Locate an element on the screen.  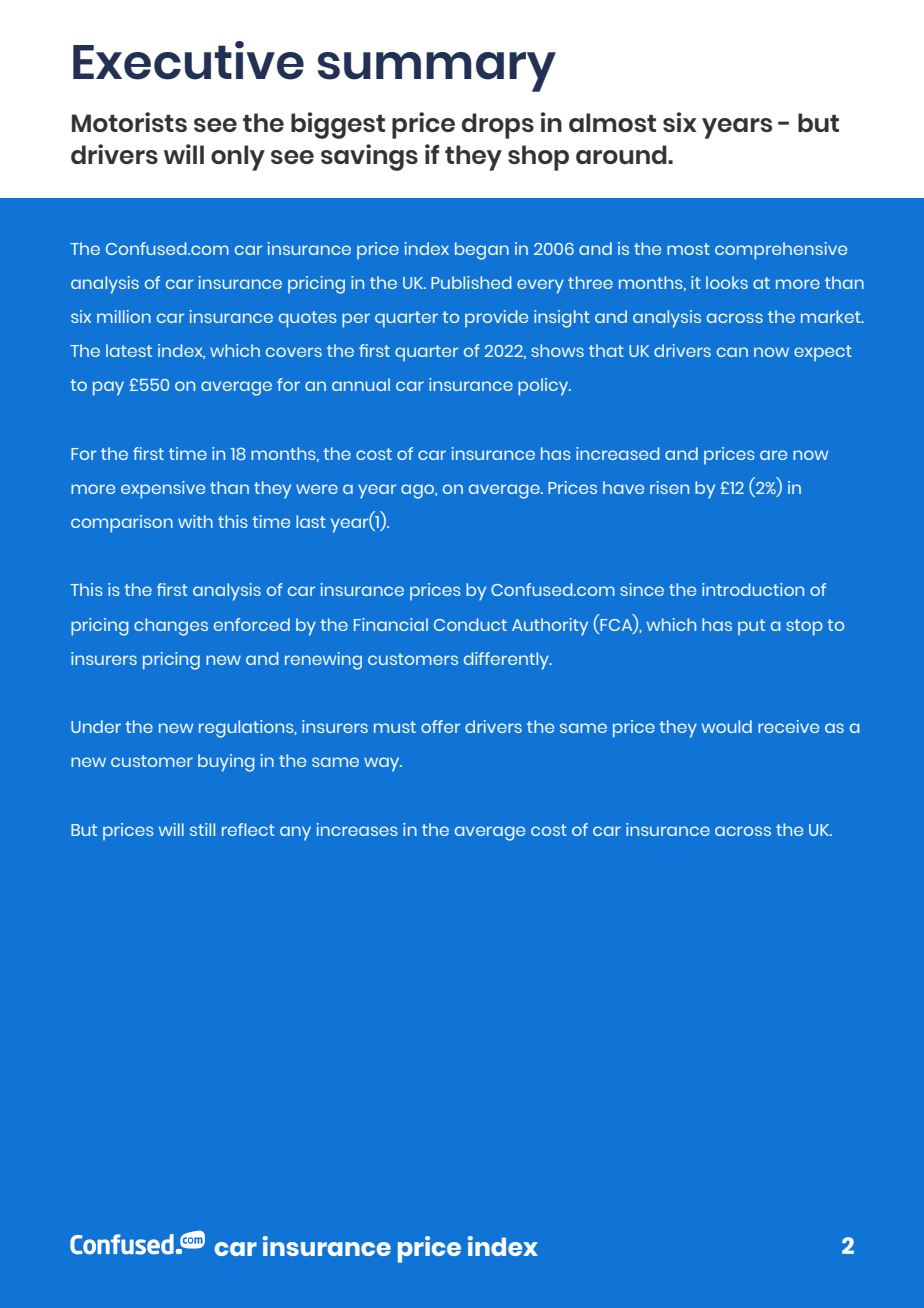
still is located at coordinates (202, 829).
